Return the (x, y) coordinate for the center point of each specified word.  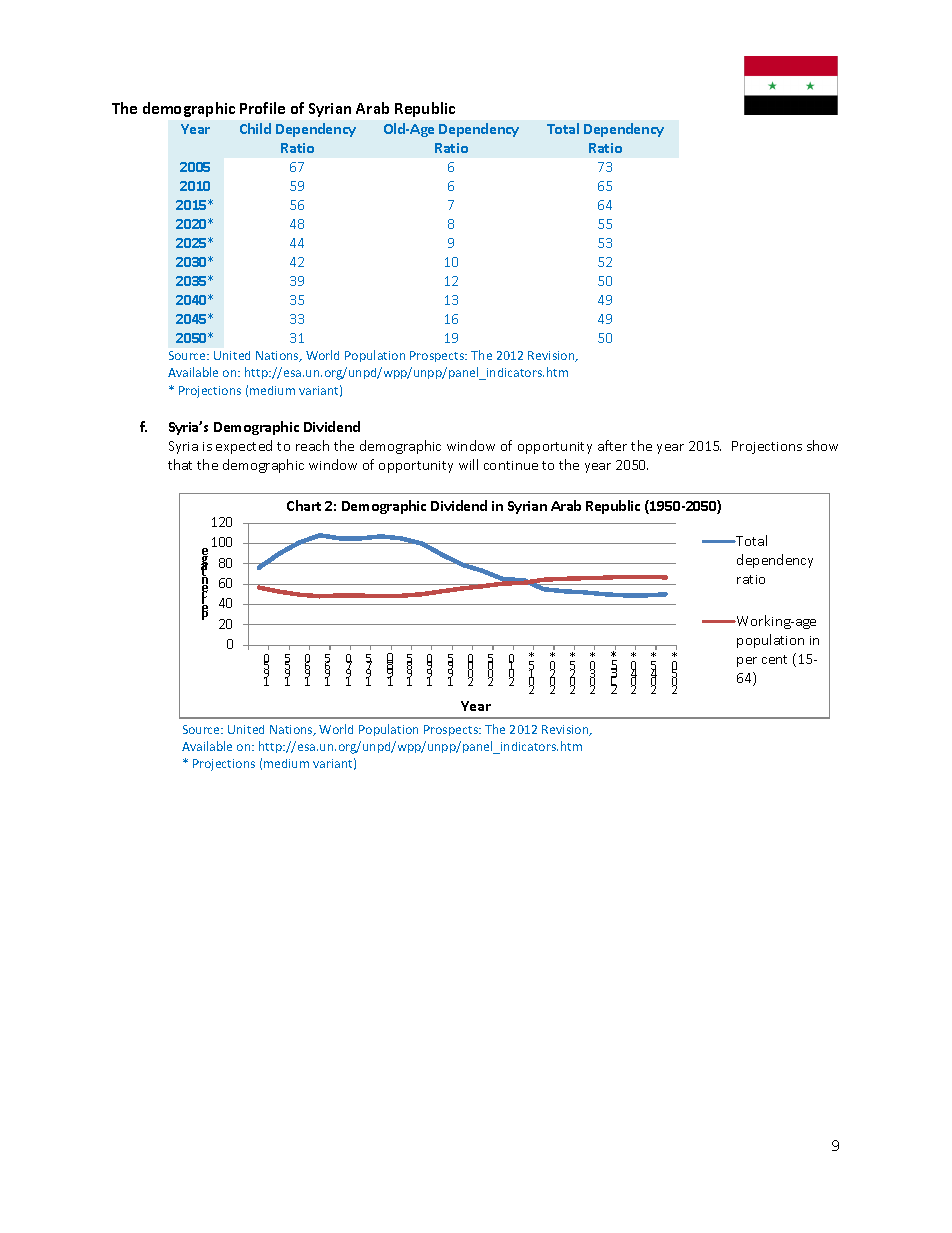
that (180, 464)
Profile (262, 108)
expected (244, 447)
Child (255, 128)
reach (312, 445)
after (612, 445)
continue (511, 465)
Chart (304, 505)
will (468, 464)
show (822, 445)
